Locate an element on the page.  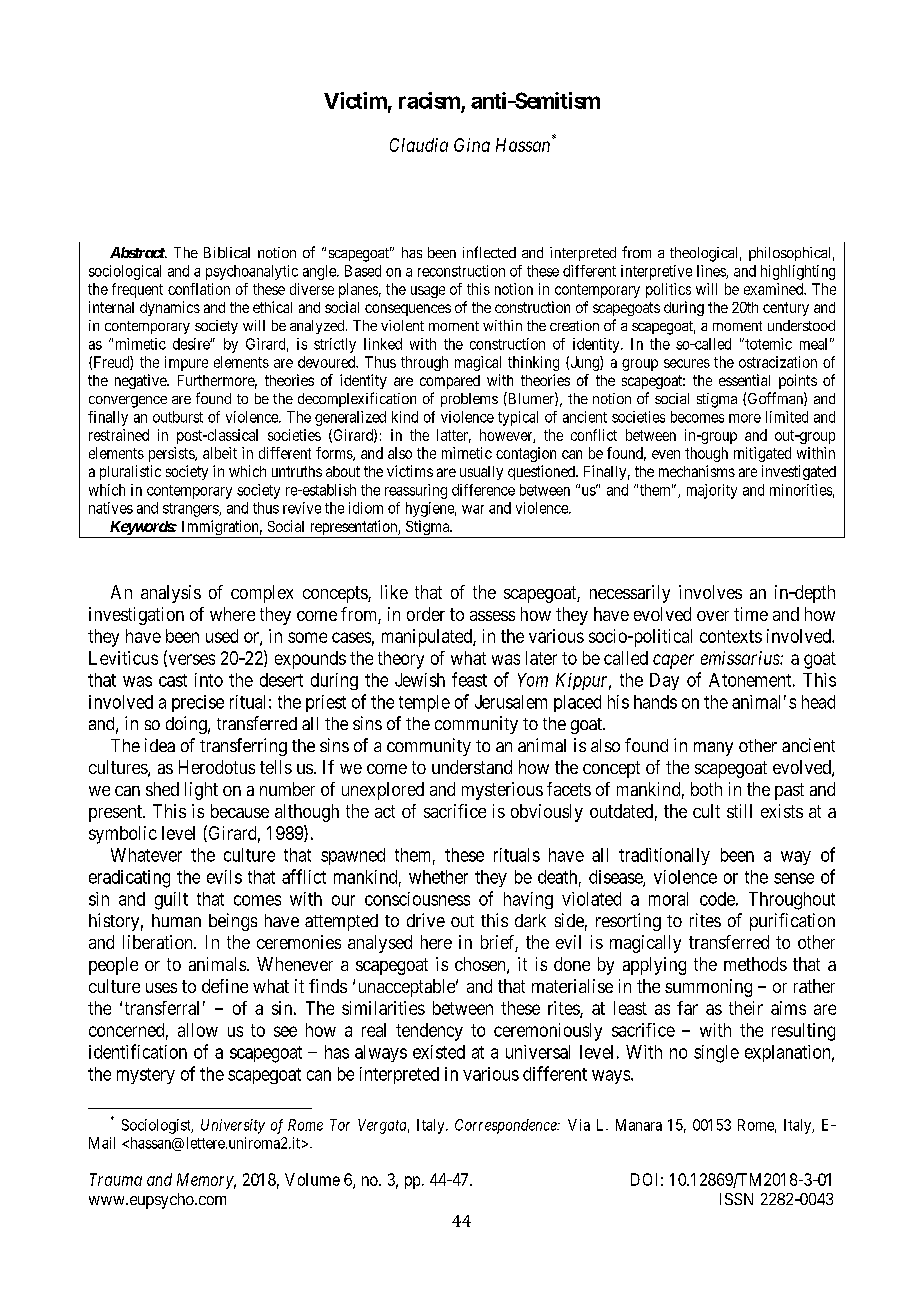
lines is located at coordinates (712, 272).
